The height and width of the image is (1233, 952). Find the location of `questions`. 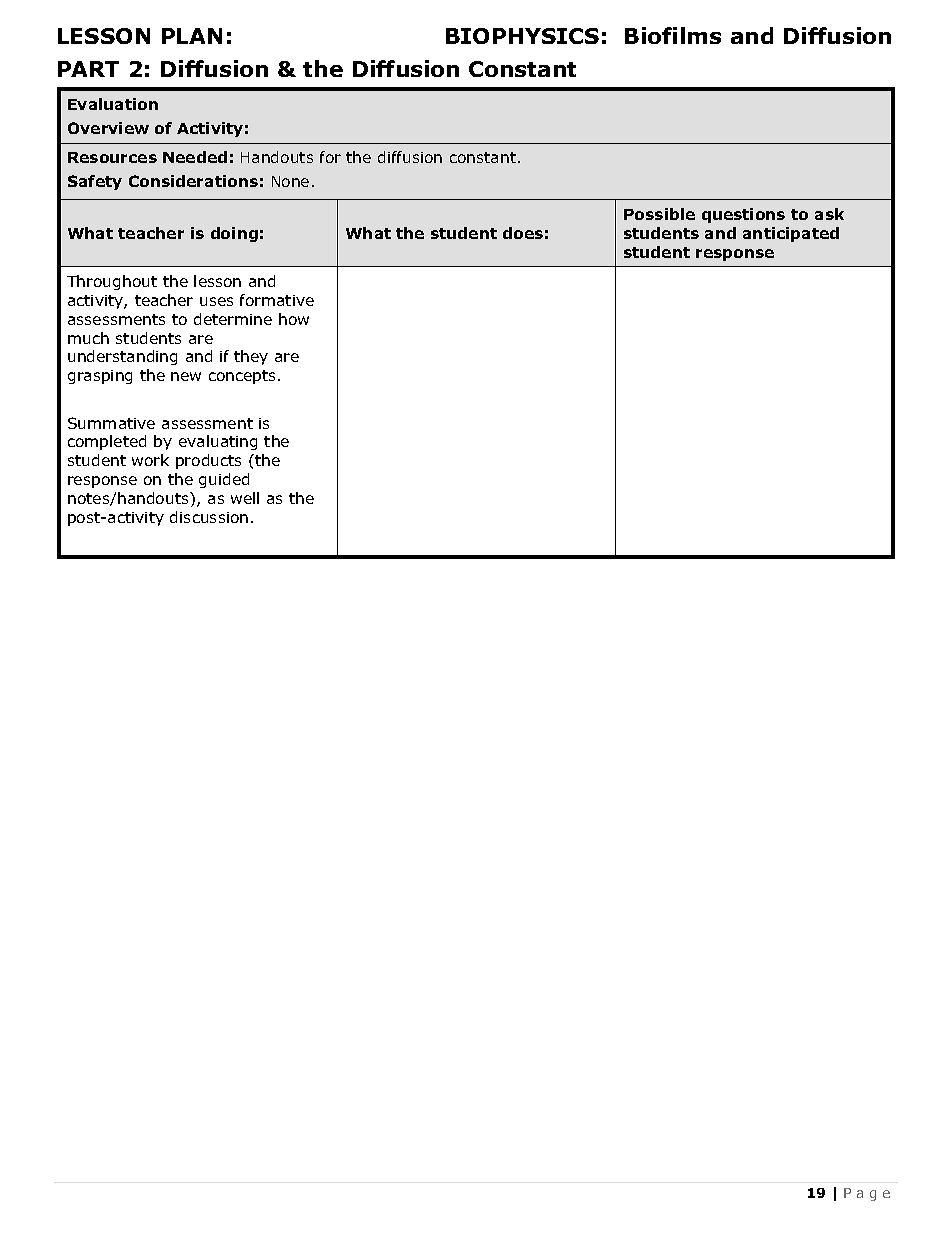

questions is located at coordinates (743, 215).
